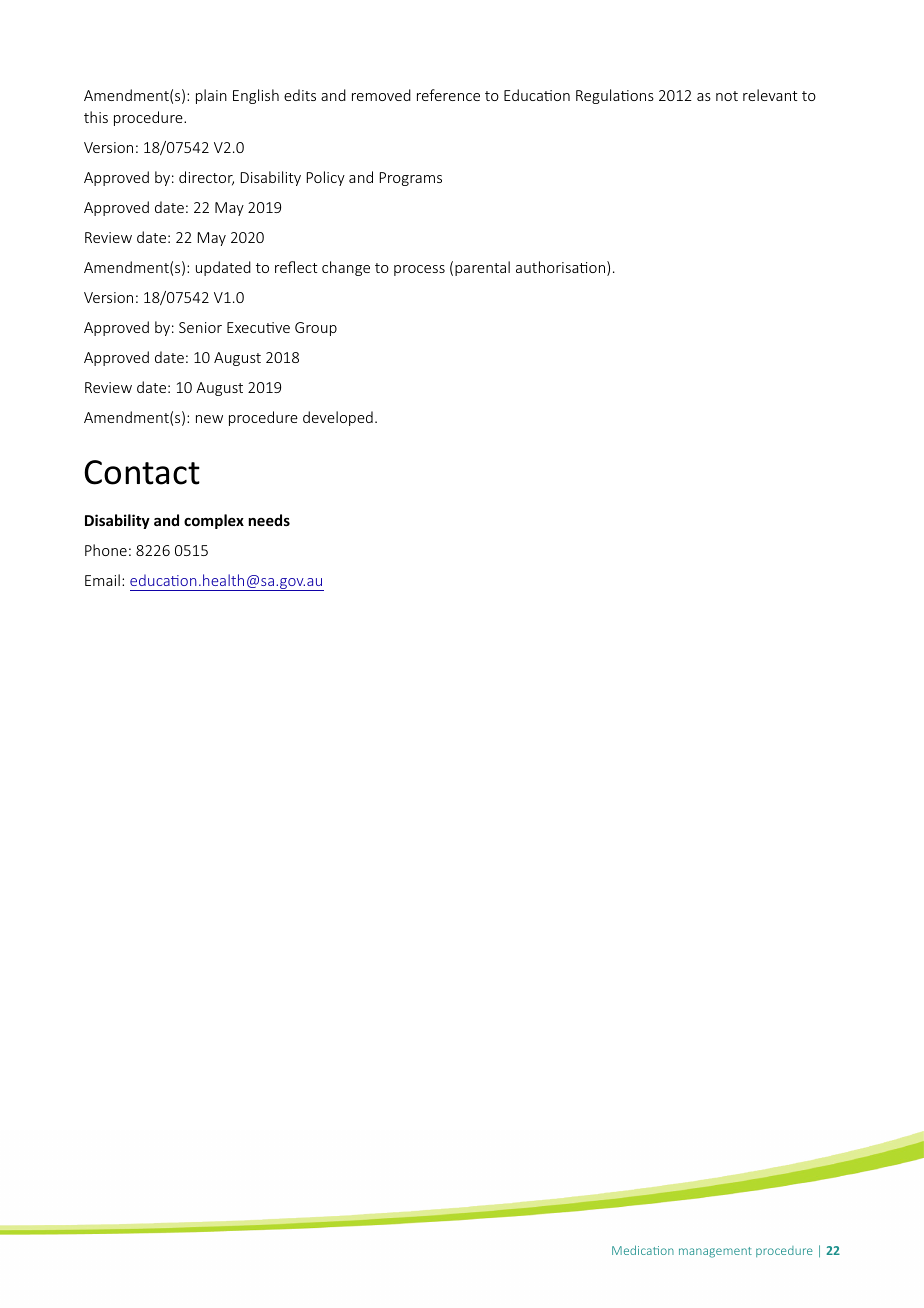  What do you see at coordinates (338, 418) in the screenshot?
I see `developed` at bounding box center [338, 418].
